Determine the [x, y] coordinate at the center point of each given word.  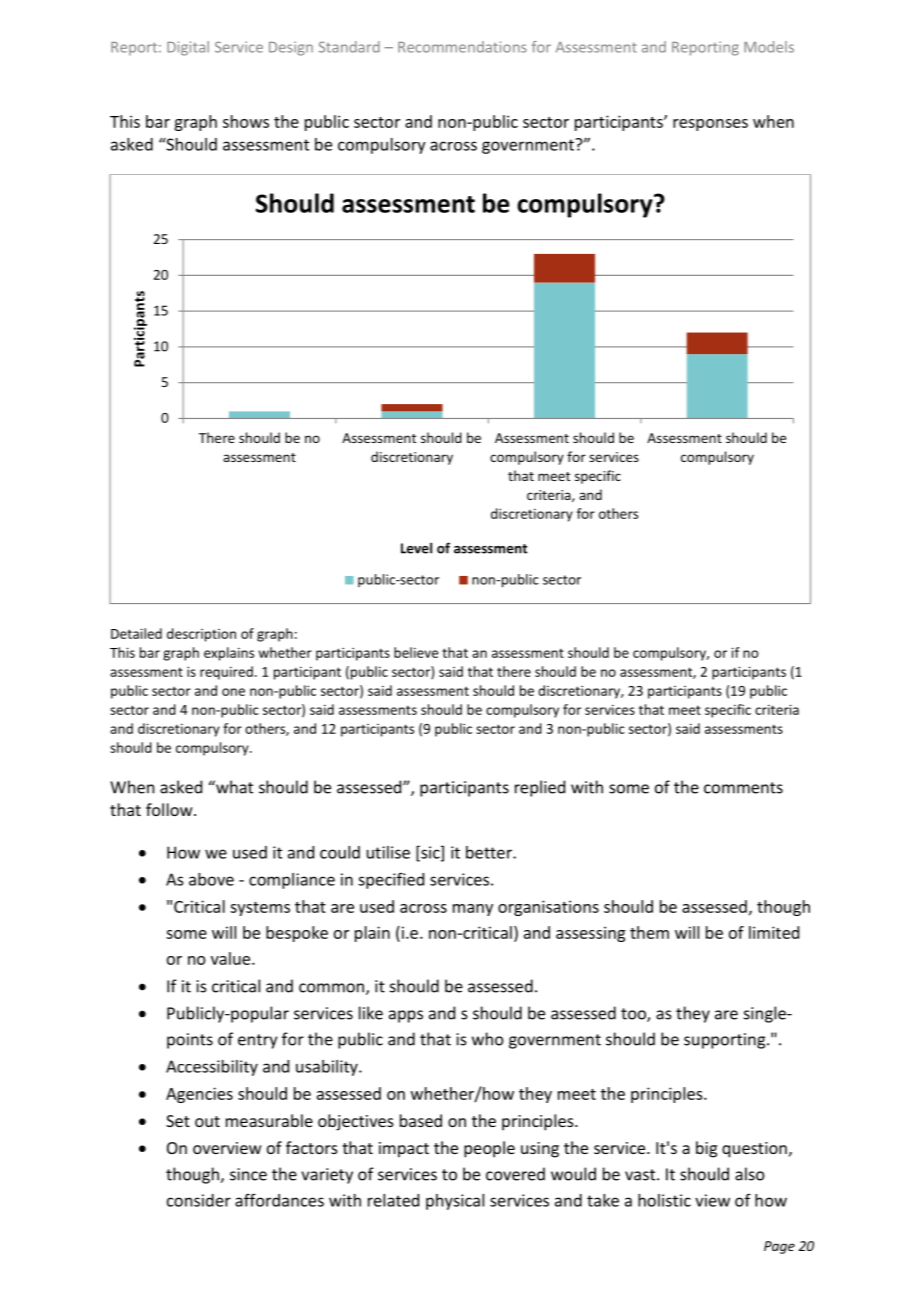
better [490, 852]
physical [455, 1202]
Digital [188, 48]
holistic [664, 1200]
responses [710, 125]
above [211, 879]
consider [199, 1200]
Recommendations [462, 47]
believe [416, 652]
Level [416, 548]
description [201, 635]
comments [743, 788]
